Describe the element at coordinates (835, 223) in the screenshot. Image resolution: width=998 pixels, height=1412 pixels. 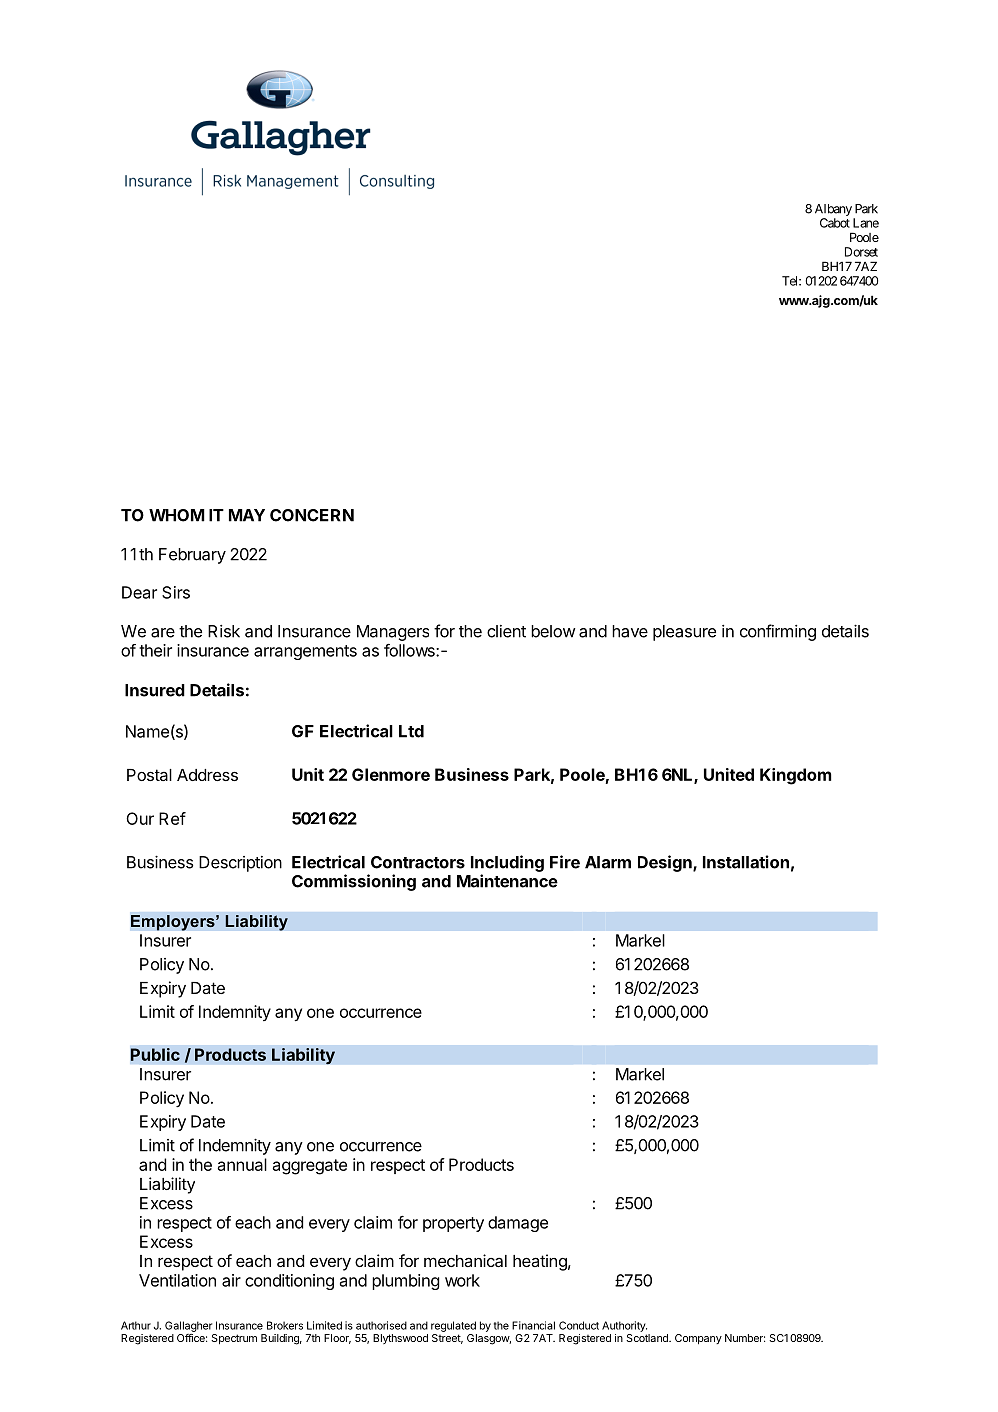
I see `Cabot` at that location.
